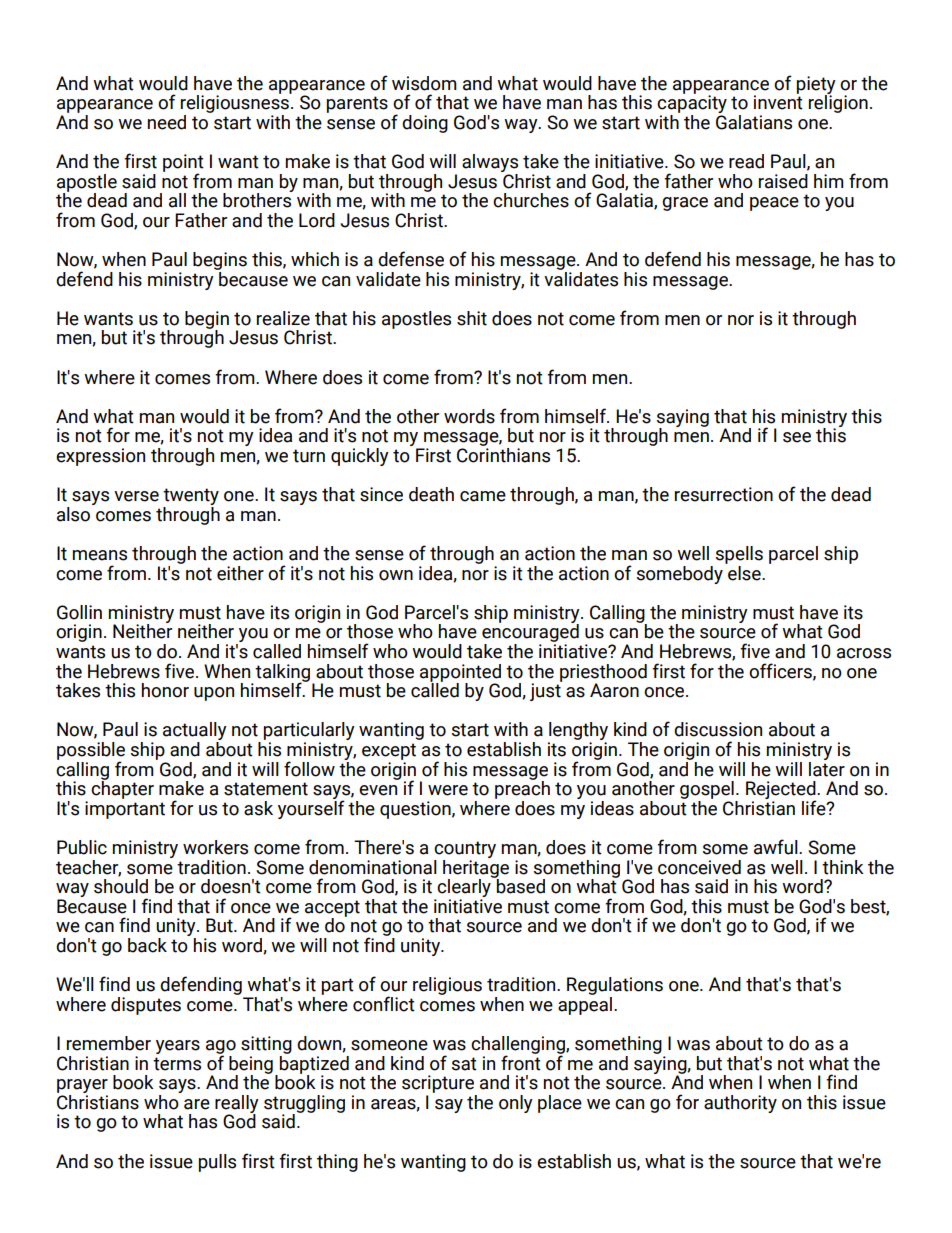 Image resolution: width=952 pixels, height=1233 pixels. What do you see at coordinates (778, 101) in the screenshot?
I see `invent` at bounding box center [778, 101].
